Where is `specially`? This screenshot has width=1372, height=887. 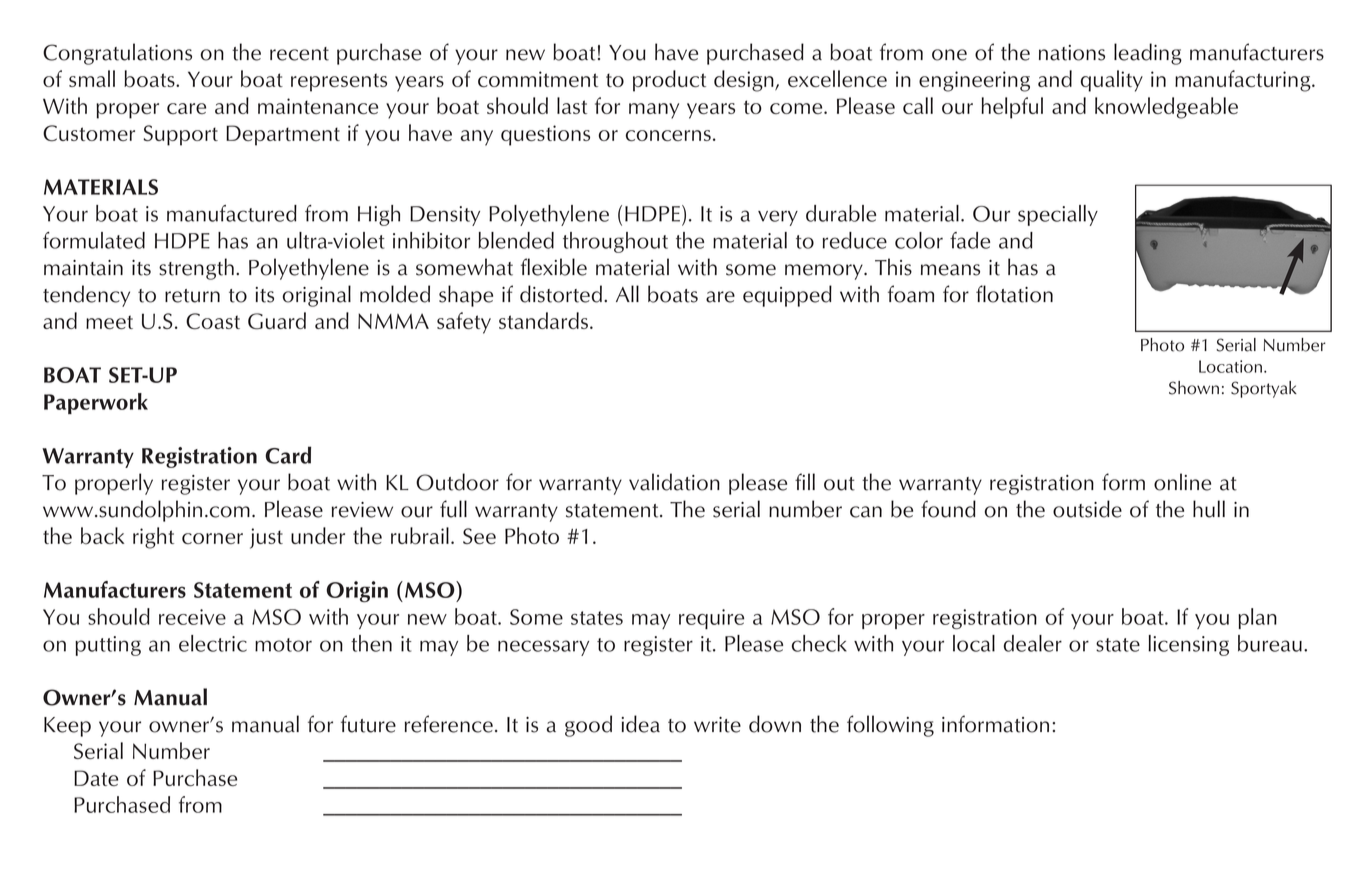
specially is located at coordinates (1058, 215).
